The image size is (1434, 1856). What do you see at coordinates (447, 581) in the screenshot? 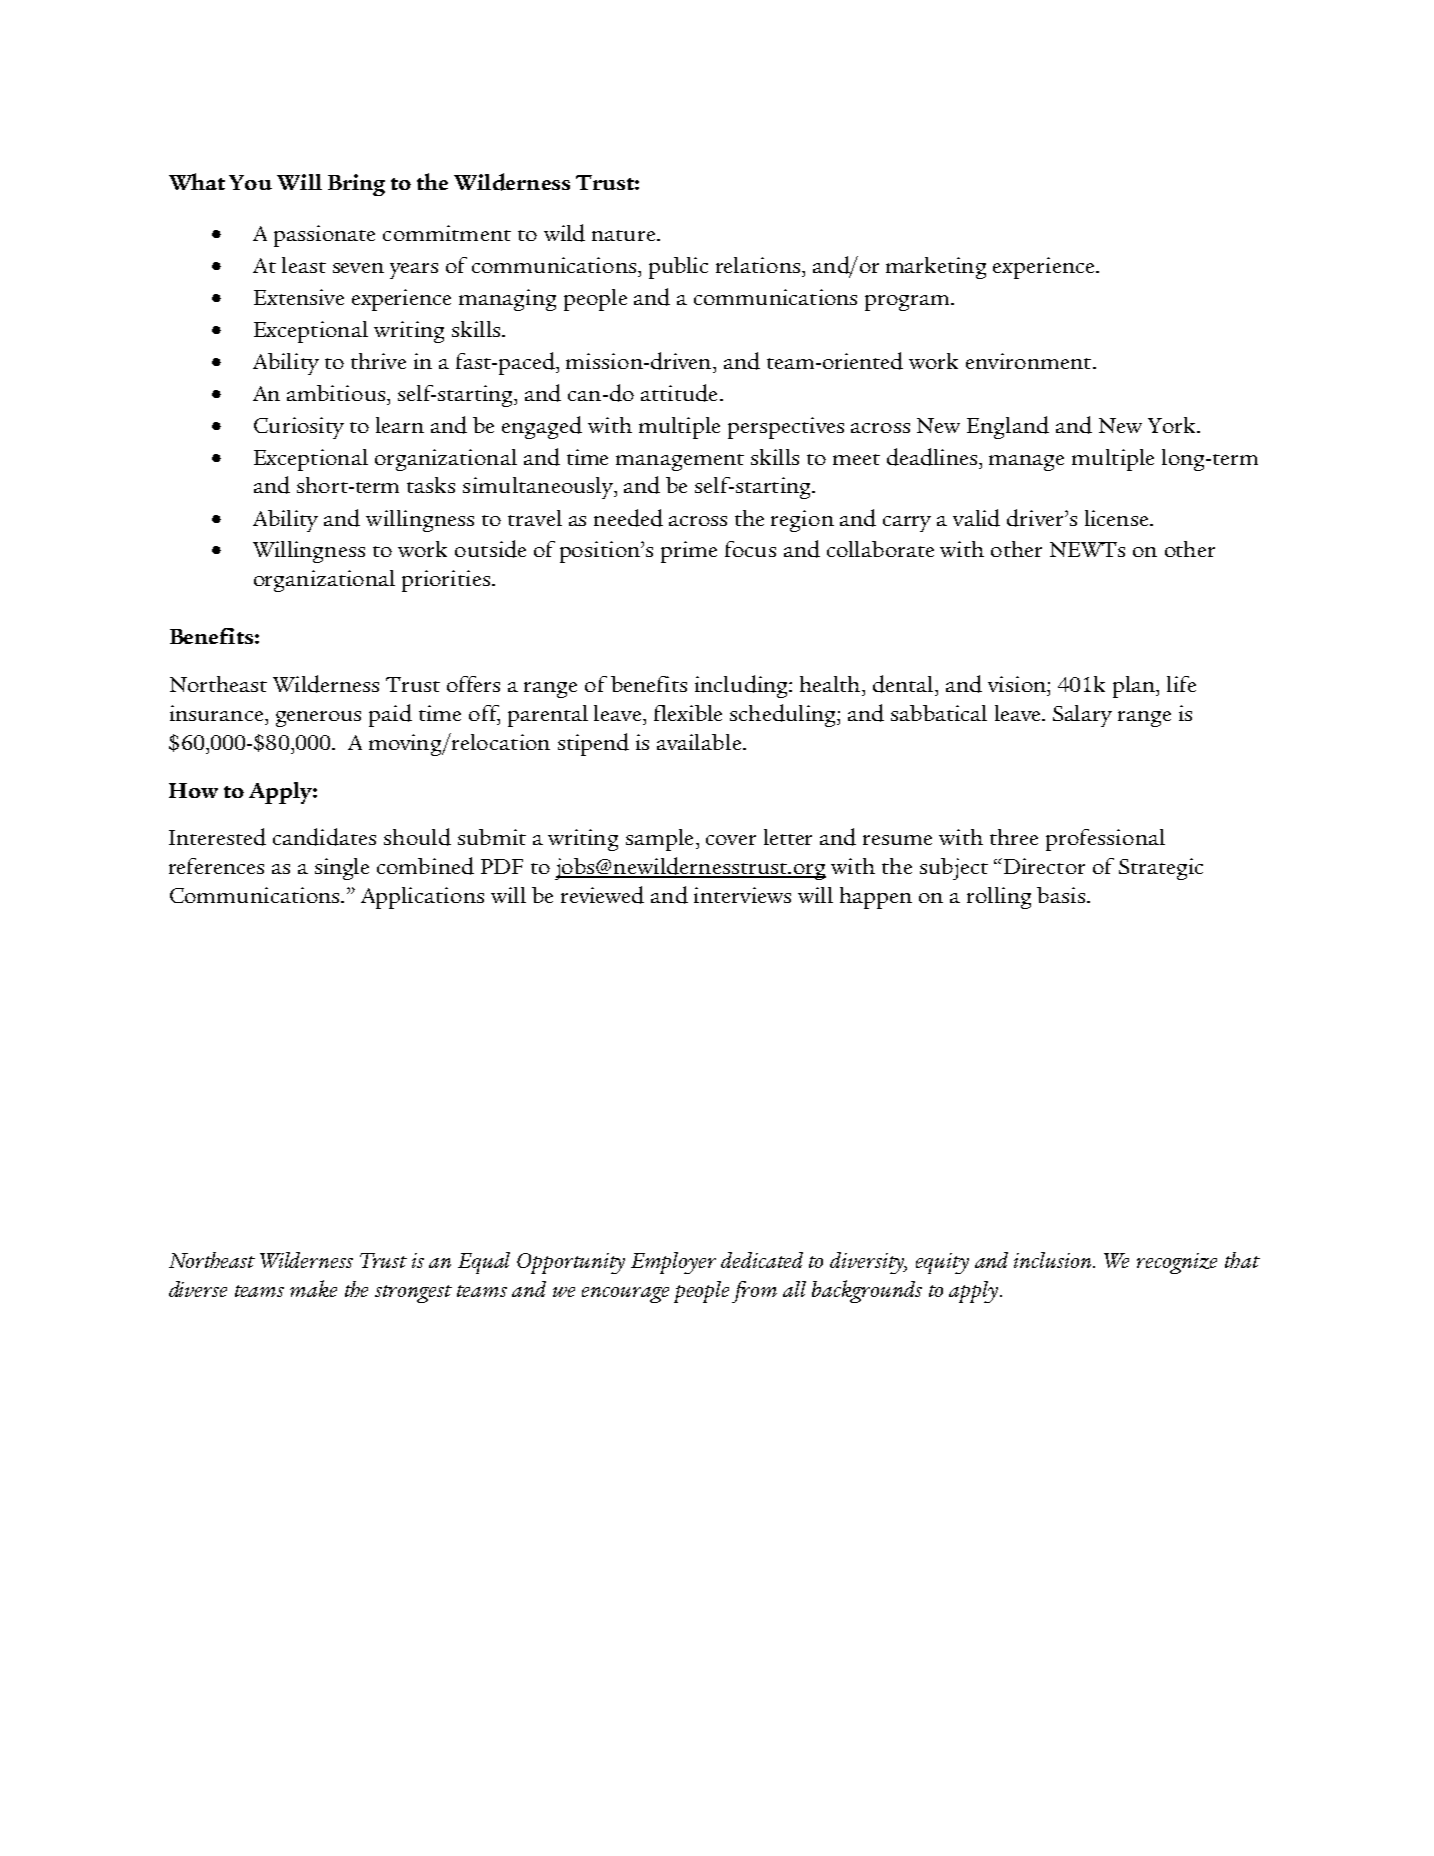
I see `priorities` at bounding box center [447, 581].
